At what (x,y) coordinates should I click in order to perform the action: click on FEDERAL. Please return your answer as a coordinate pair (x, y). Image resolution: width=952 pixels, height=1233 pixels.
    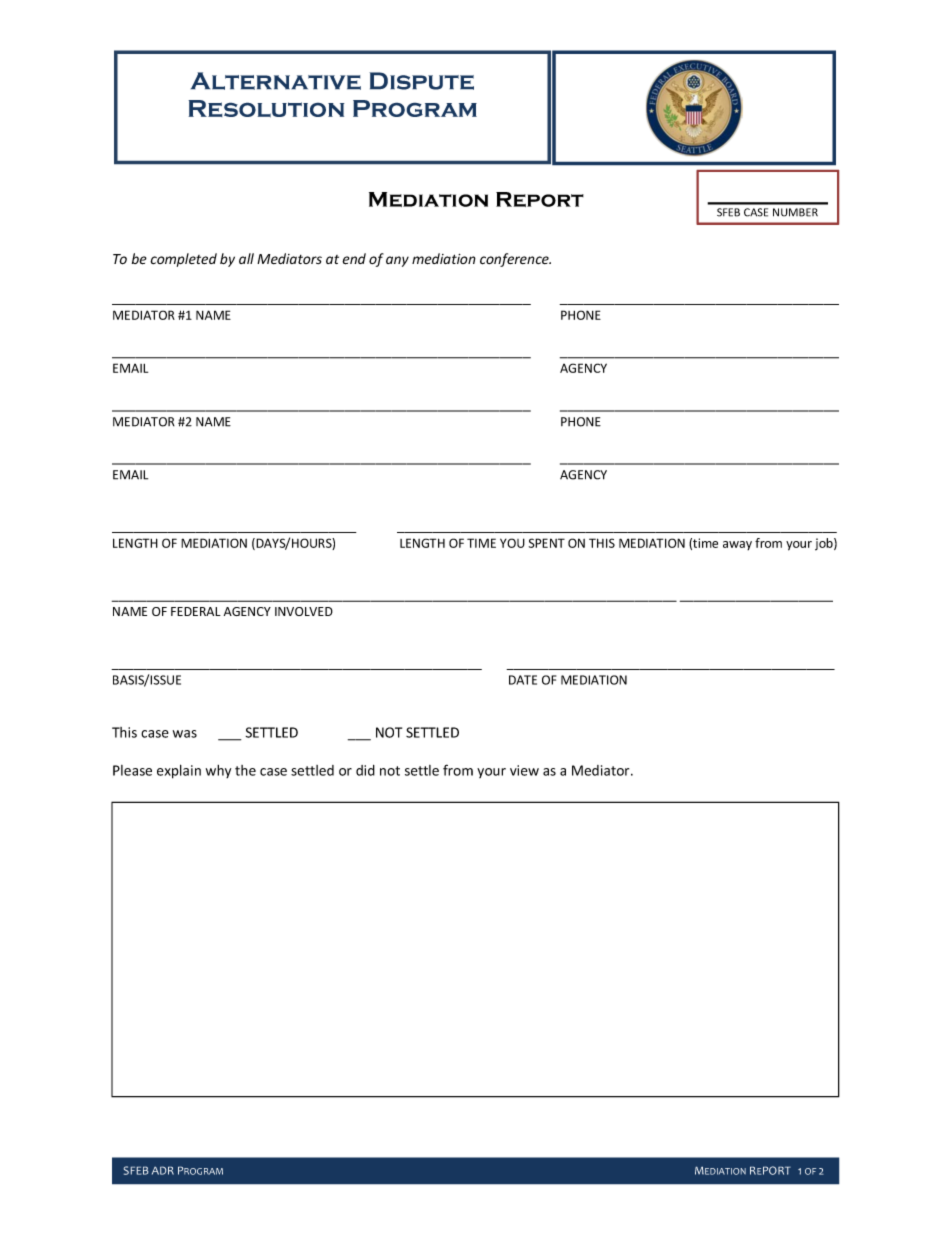
    Looking at the image, I should click on (196, 611).
